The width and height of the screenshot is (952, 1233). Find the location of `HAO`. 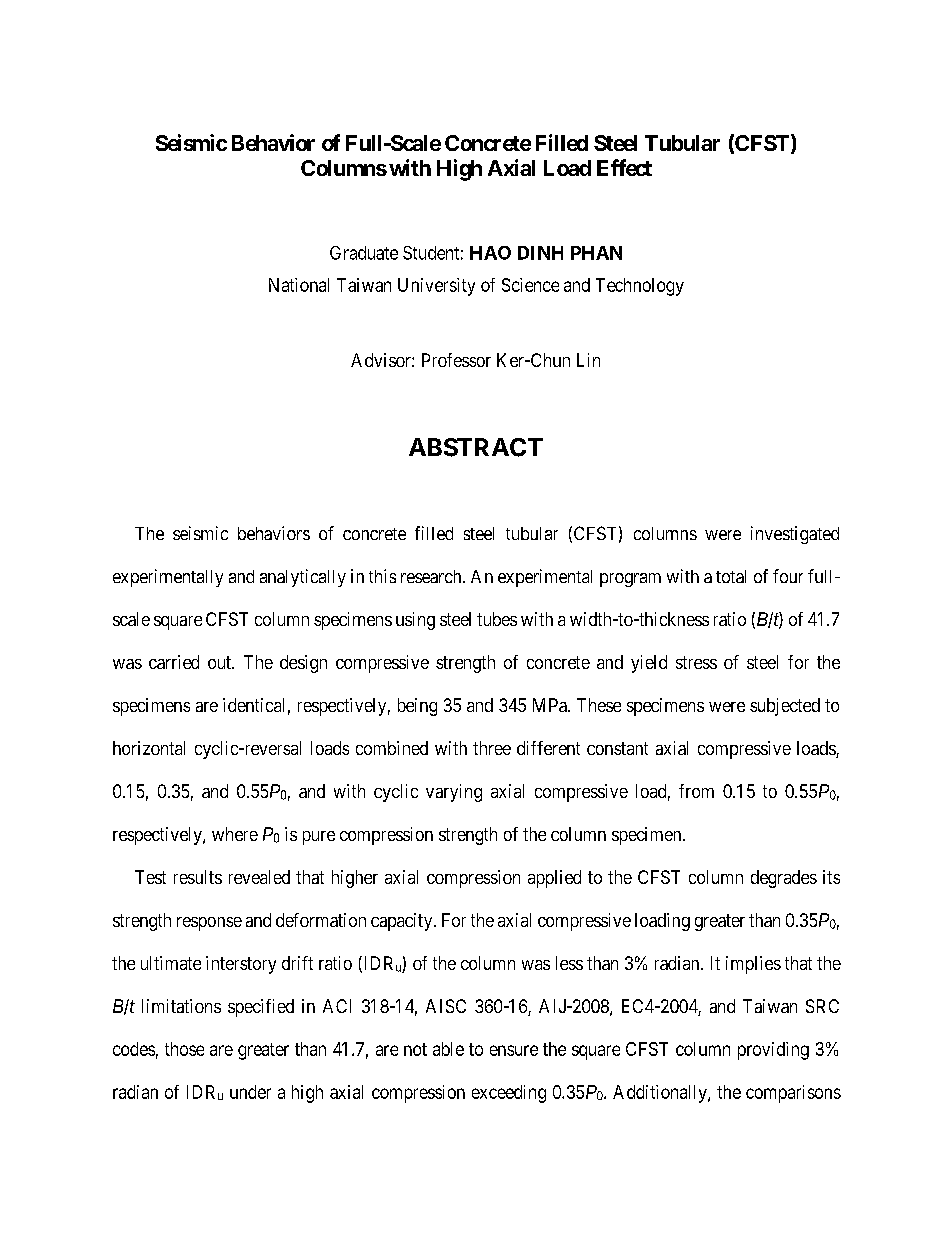

HAO is located at coordinates (490, 253).
